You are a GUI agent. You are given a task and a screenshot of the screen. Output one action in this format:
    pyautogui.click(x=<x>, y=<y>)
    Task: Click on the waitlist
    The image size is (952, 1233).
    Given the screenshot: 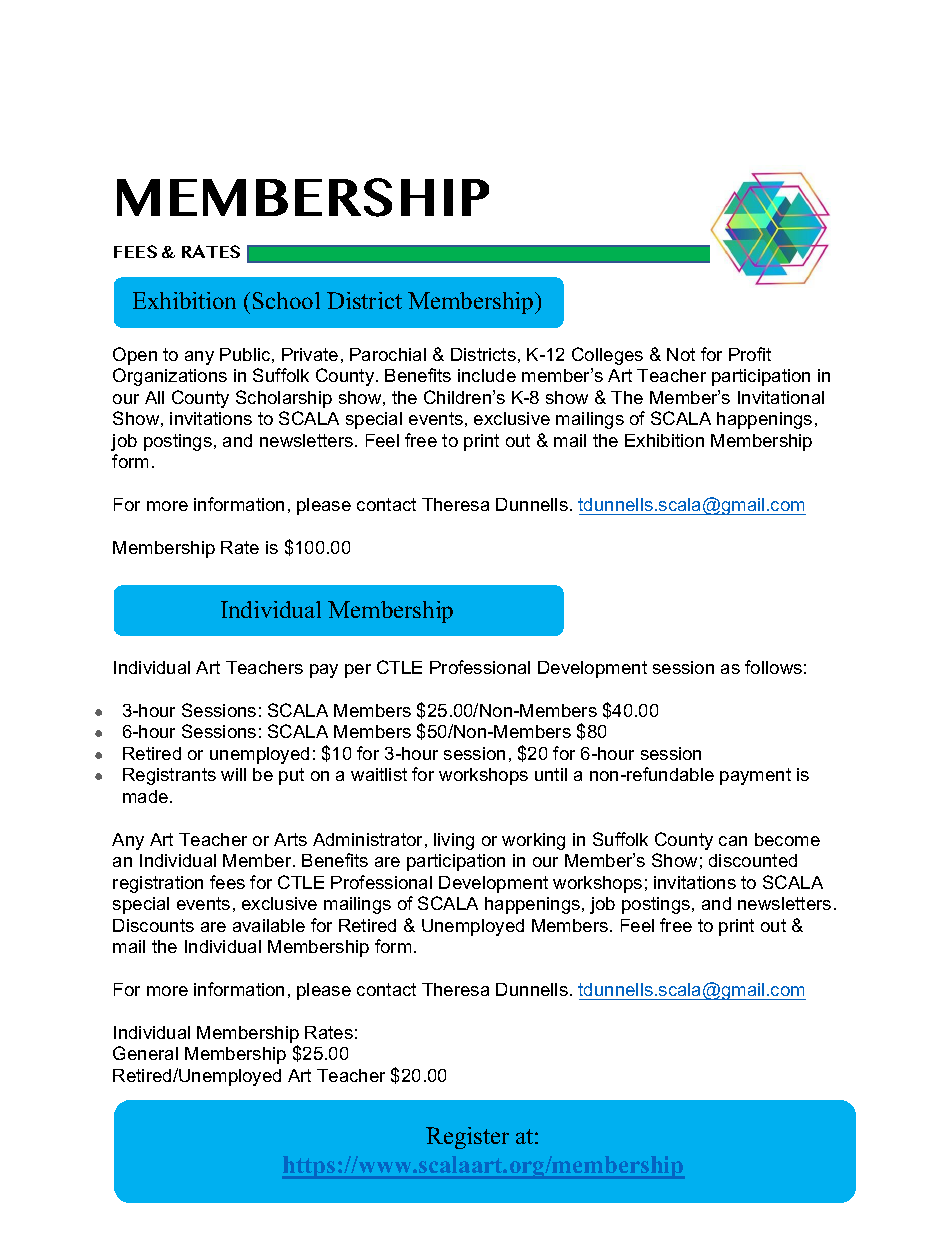 What is the action you would take?
    pyautogui.click(x=379, y=774)
